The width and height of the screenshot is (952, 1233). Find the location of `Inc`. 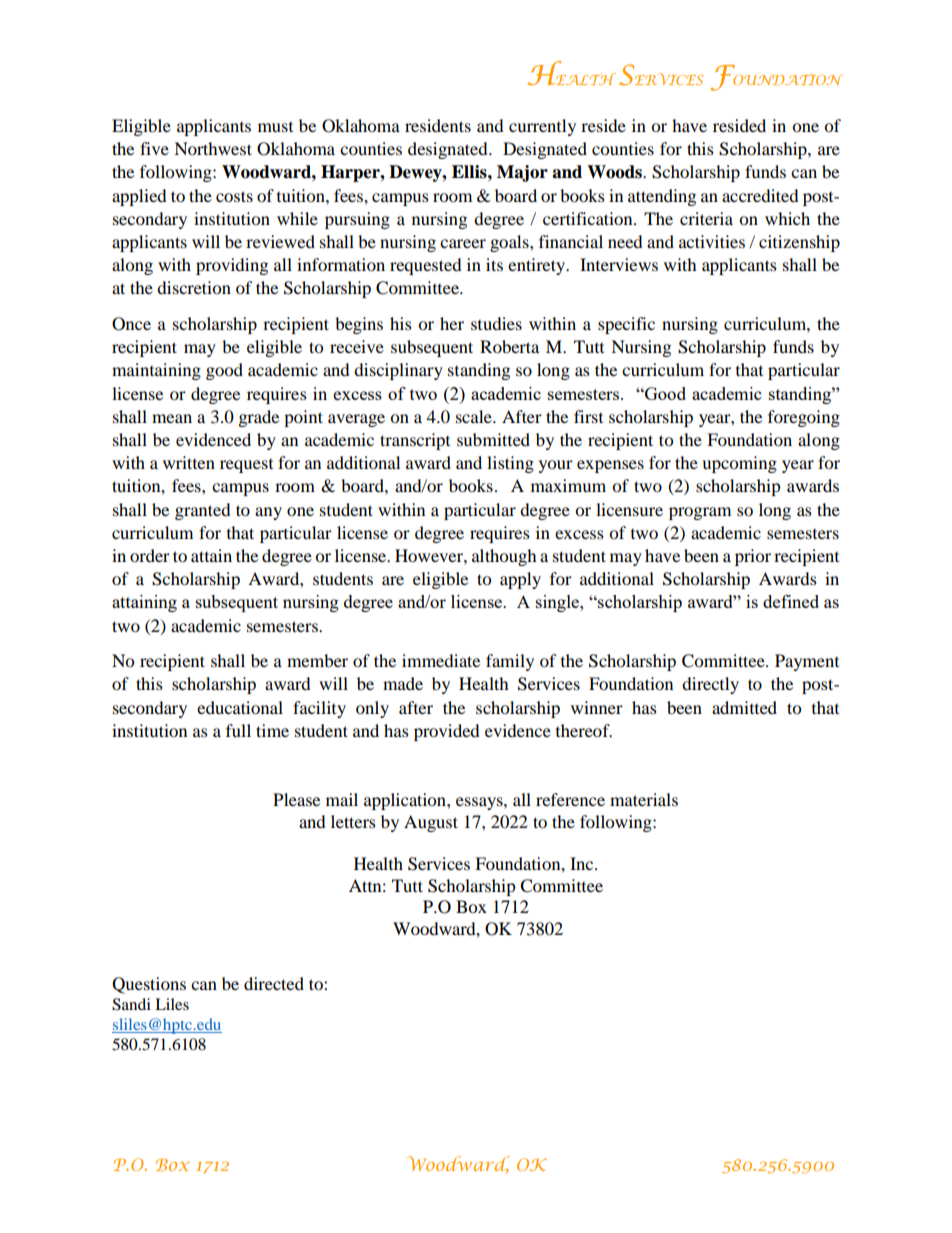

Inc is located at coordinates (583, 863).
